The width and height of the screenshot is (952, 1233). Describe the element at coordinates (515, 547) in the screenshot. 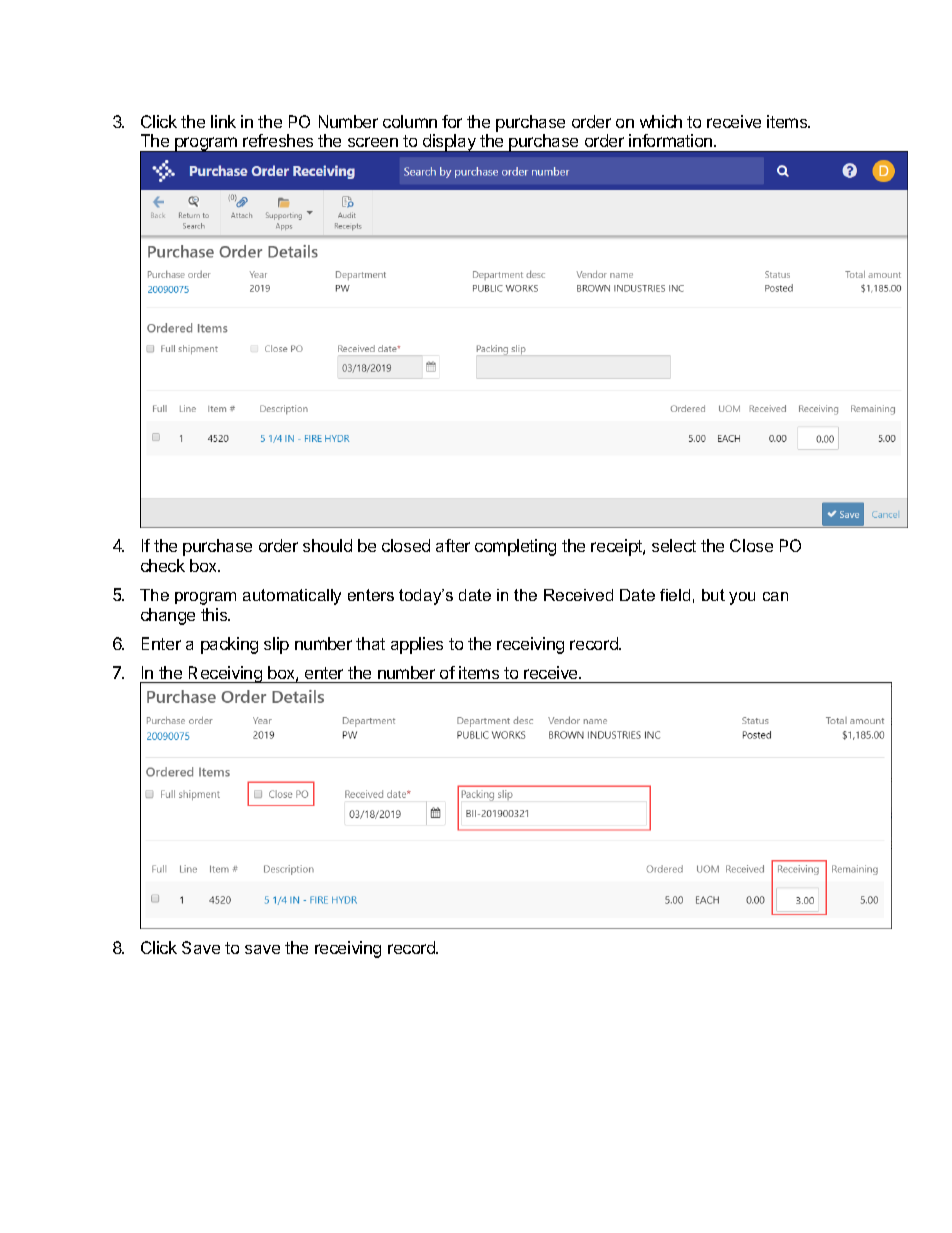

I see `completing` at that location.
